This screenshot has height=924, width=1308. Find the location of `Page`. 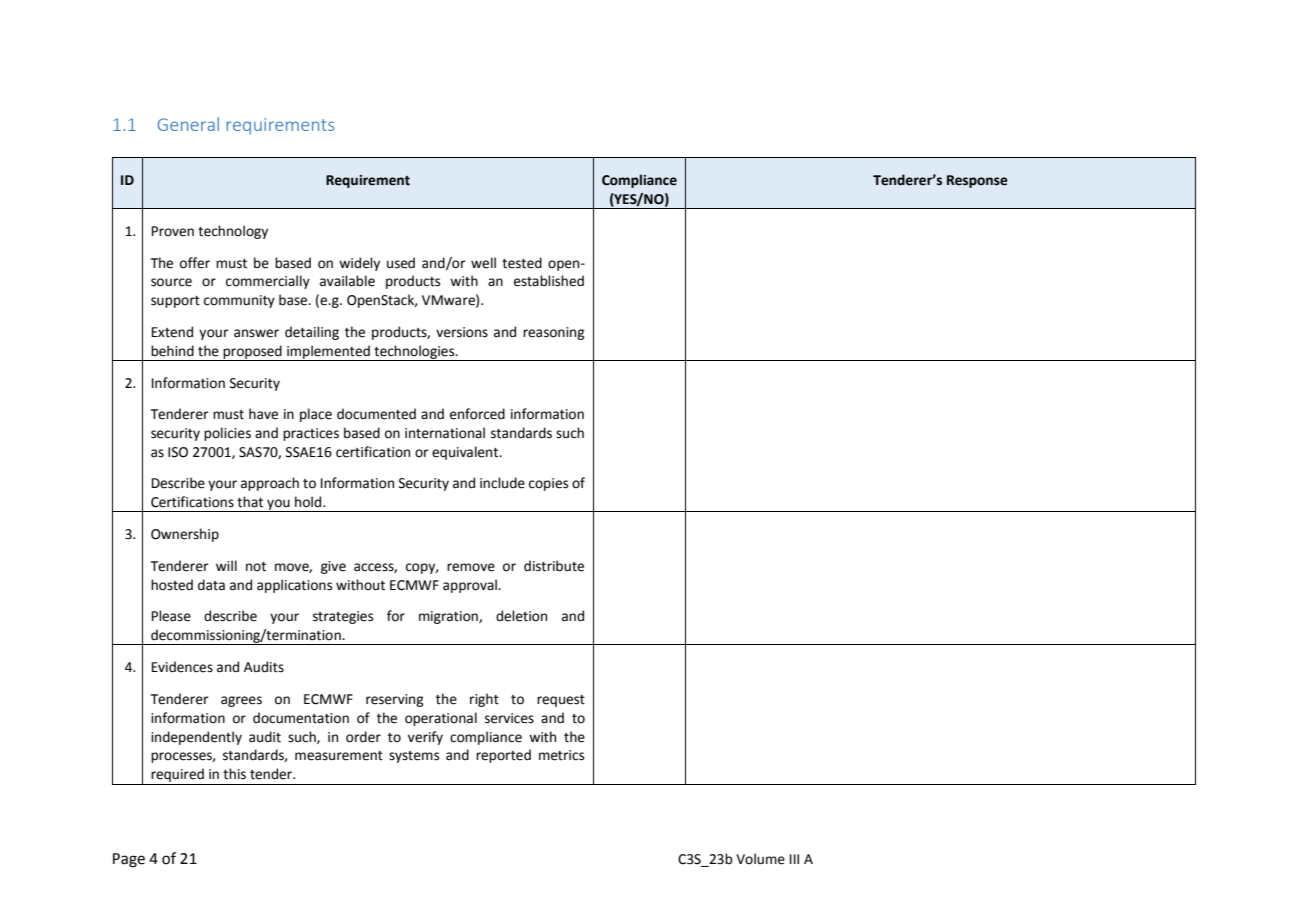

Page is located at coordinates (129, 860).
